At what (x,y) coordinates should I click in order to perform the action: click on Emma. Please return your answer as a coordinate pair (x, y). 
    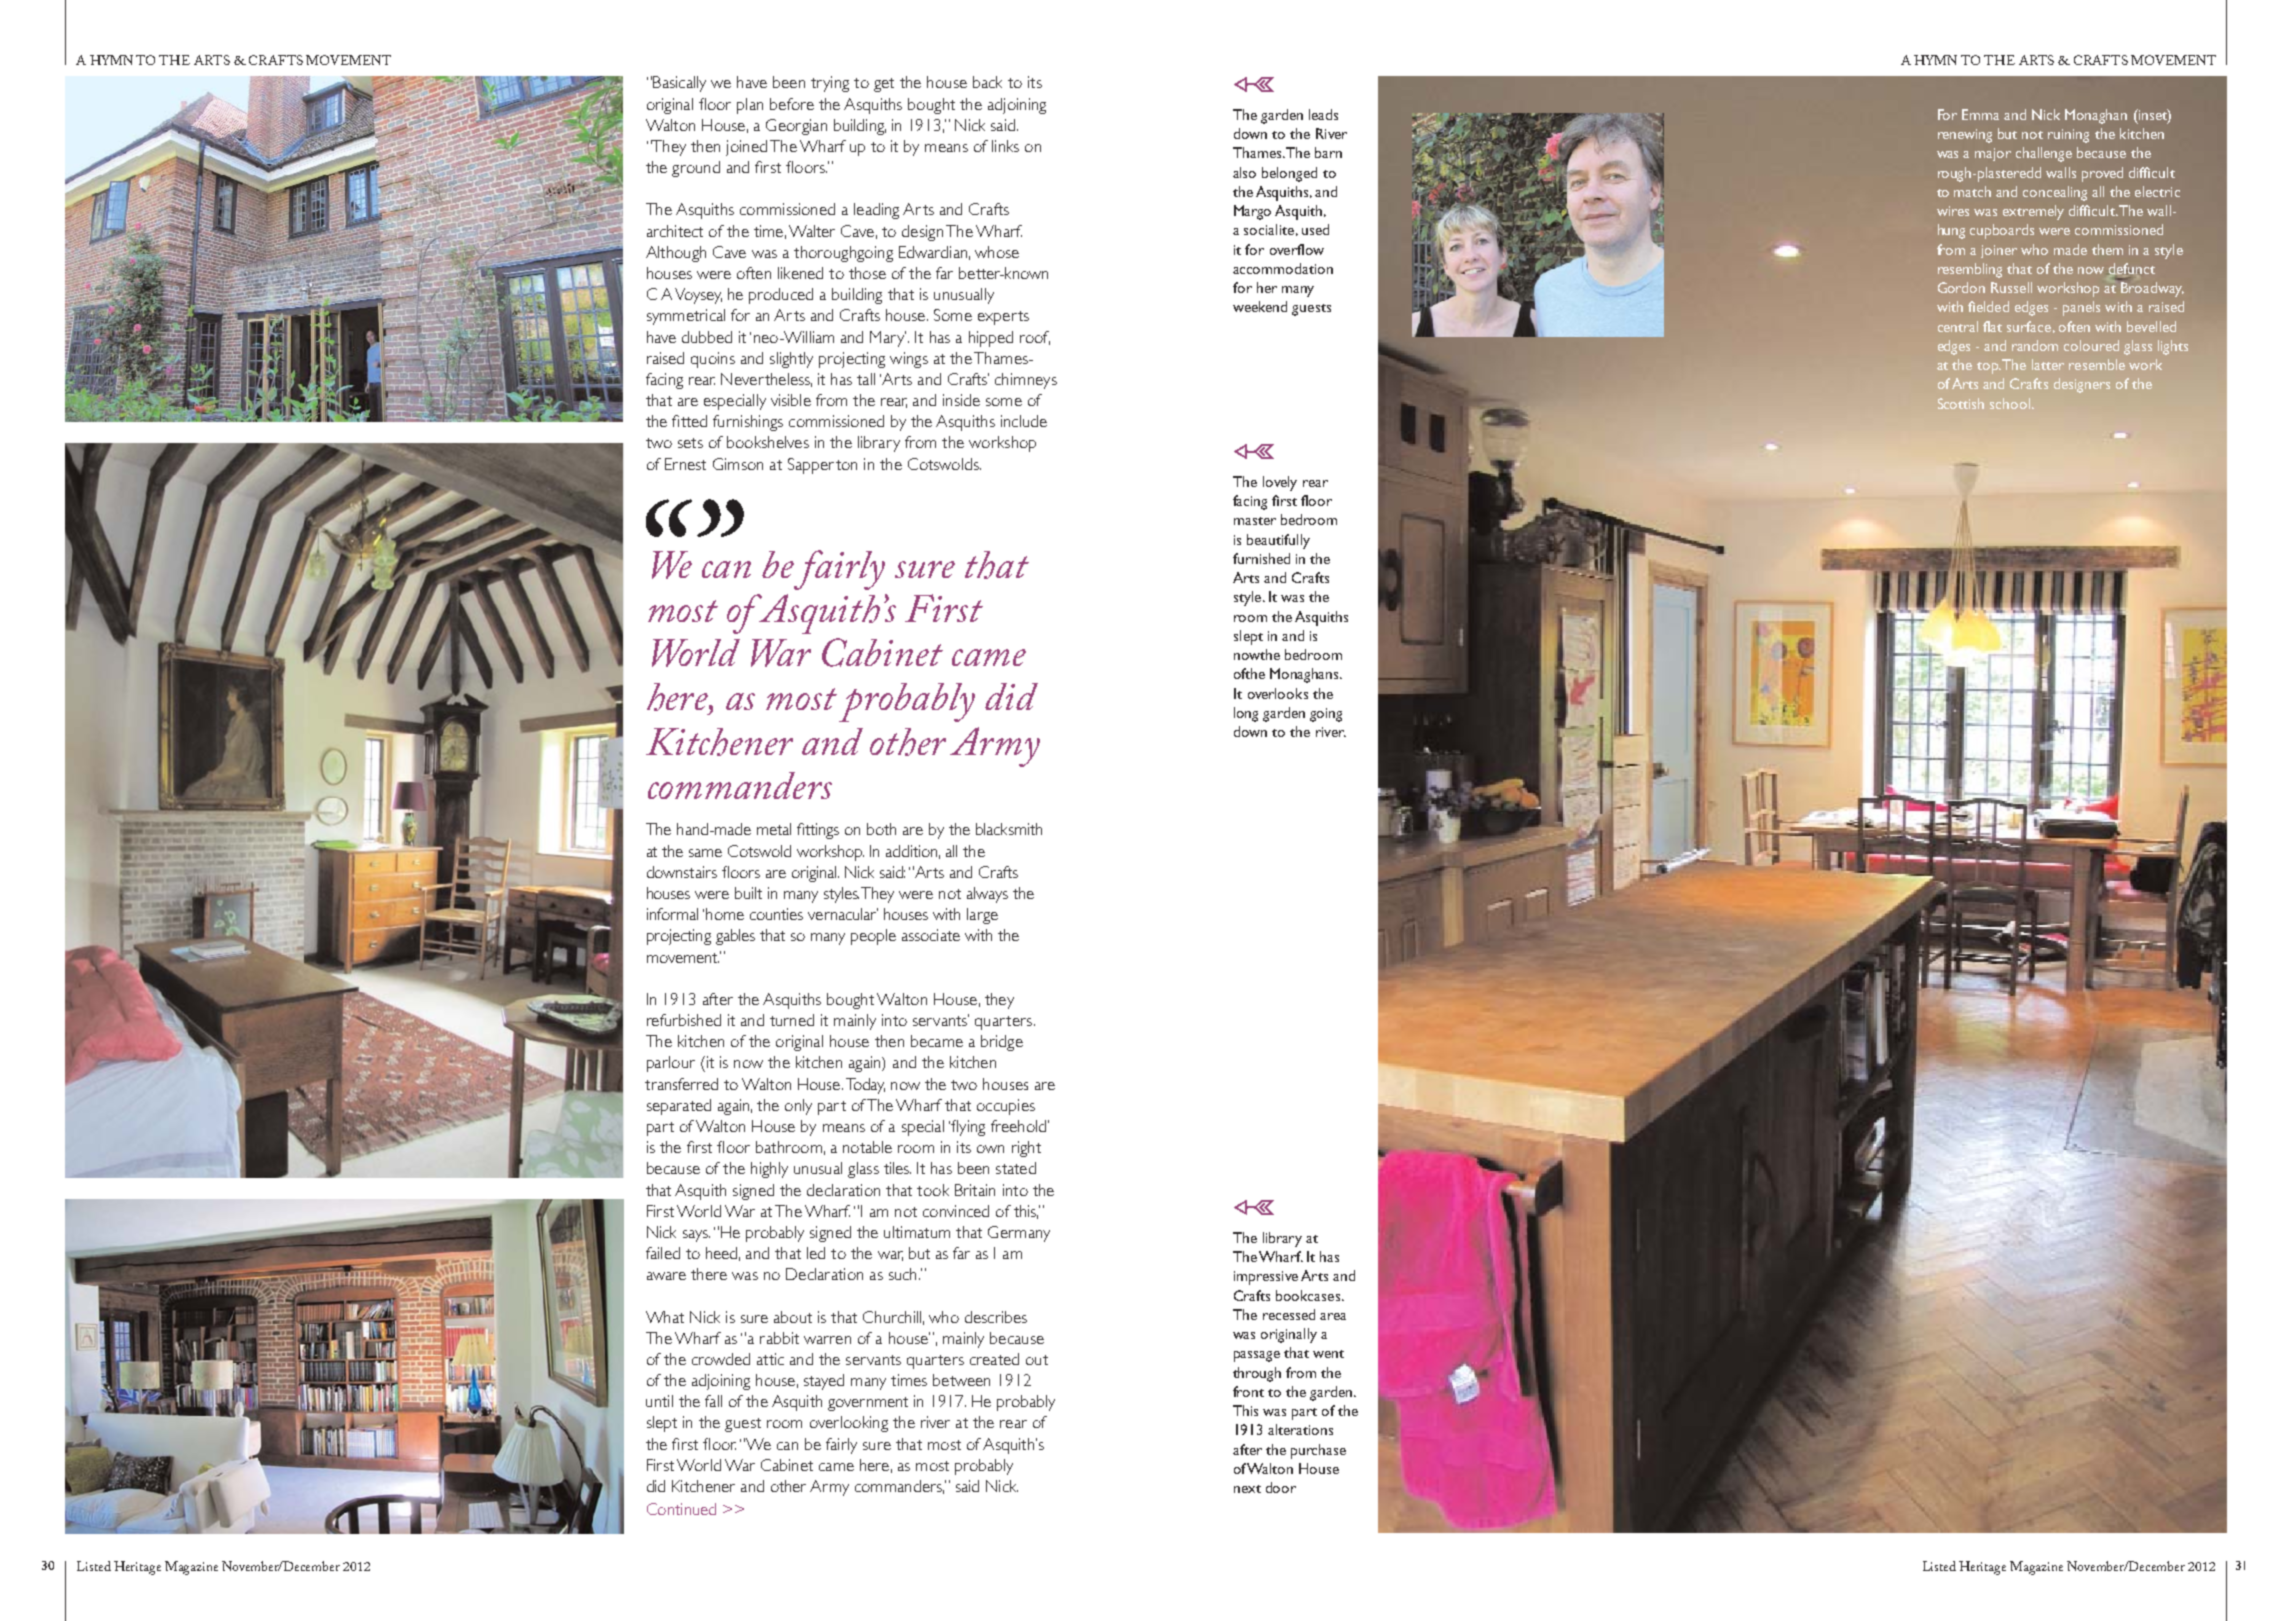
    Looking at the image, I should click on (1980, 114).
